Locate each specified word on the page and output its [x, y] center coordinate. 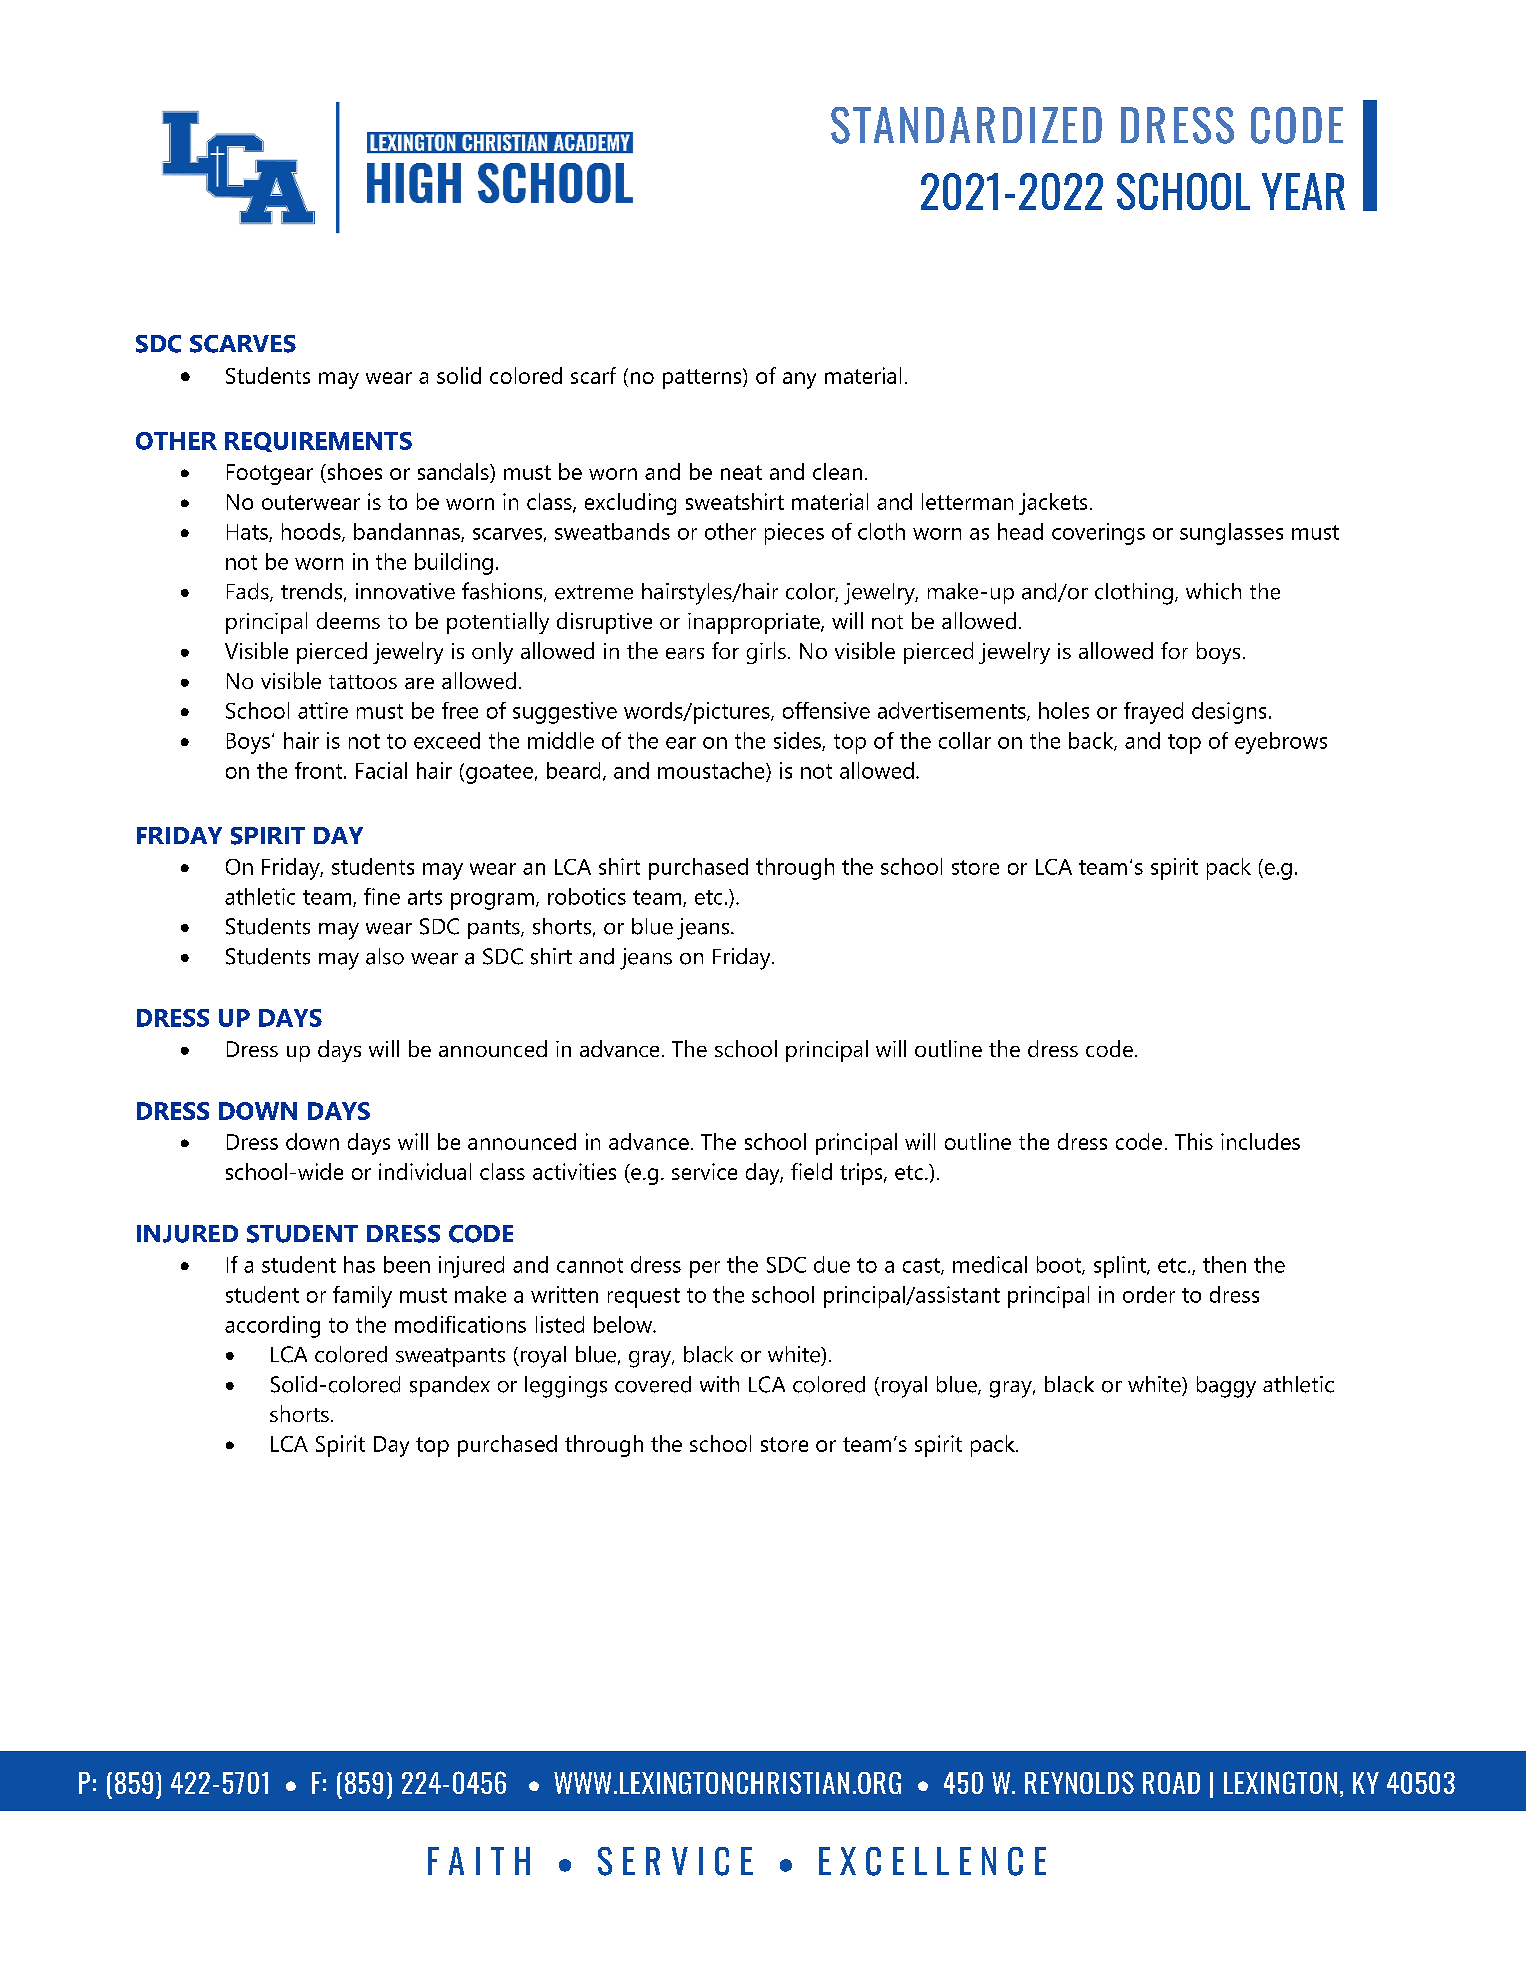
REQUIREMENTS [318, 442]
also [385, 956]
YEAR [1303, 191]
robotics [587, 896]
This [1194, 1141]
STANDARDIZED [966, 125]
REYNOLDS [1079, 1782]
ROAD [1171, 1783]
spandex [450, 1386]
